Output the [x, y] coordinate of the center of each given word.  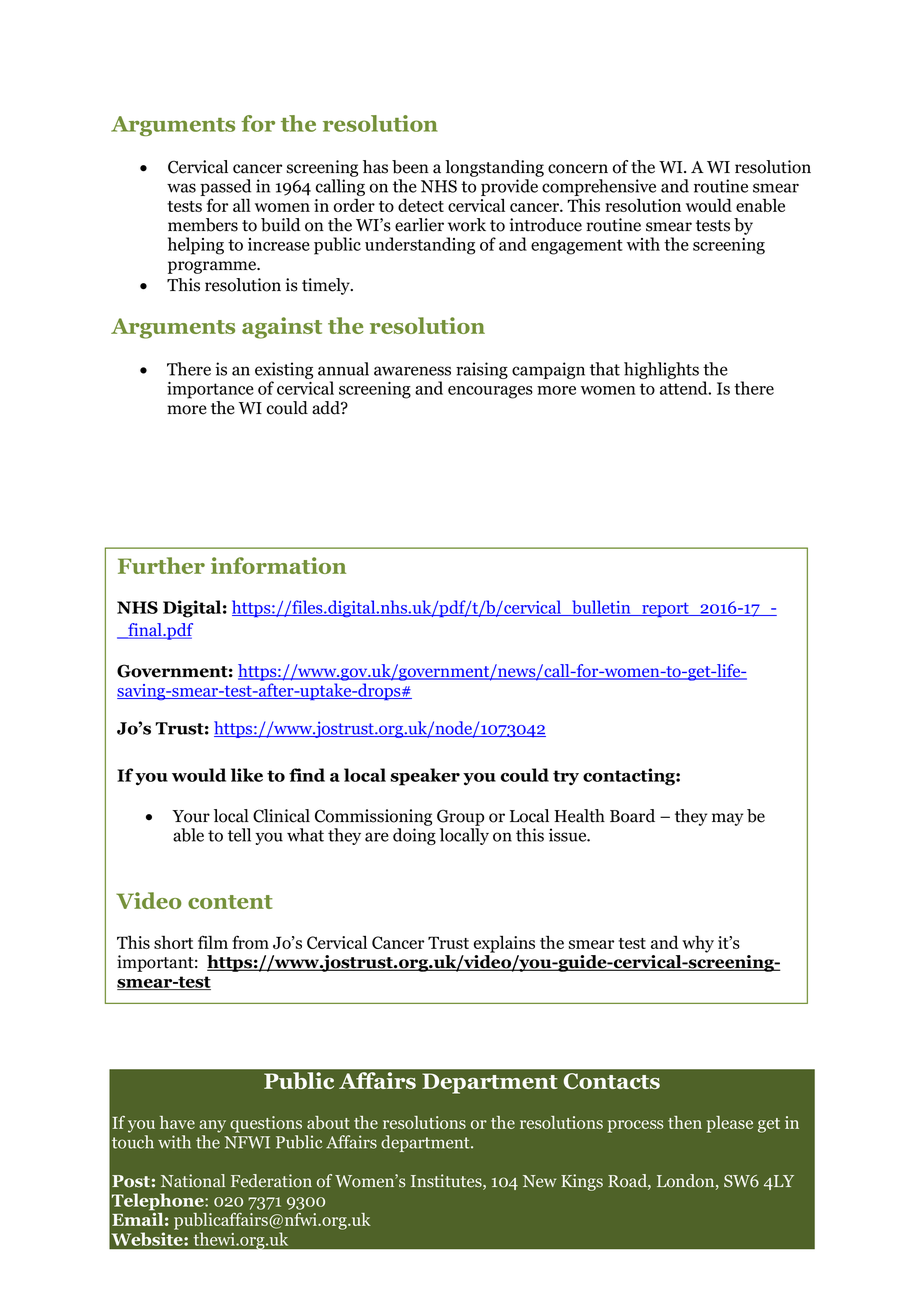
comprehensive [599, 189]
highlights [661, 370]
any [212, 1126]
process [636, 1126]
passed [225, 189]
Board [632, 816]
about [328, 1122]
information [278, 565]
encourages [490, 392]
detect [421, 205]
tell [239, 835]
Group [460, 817]
